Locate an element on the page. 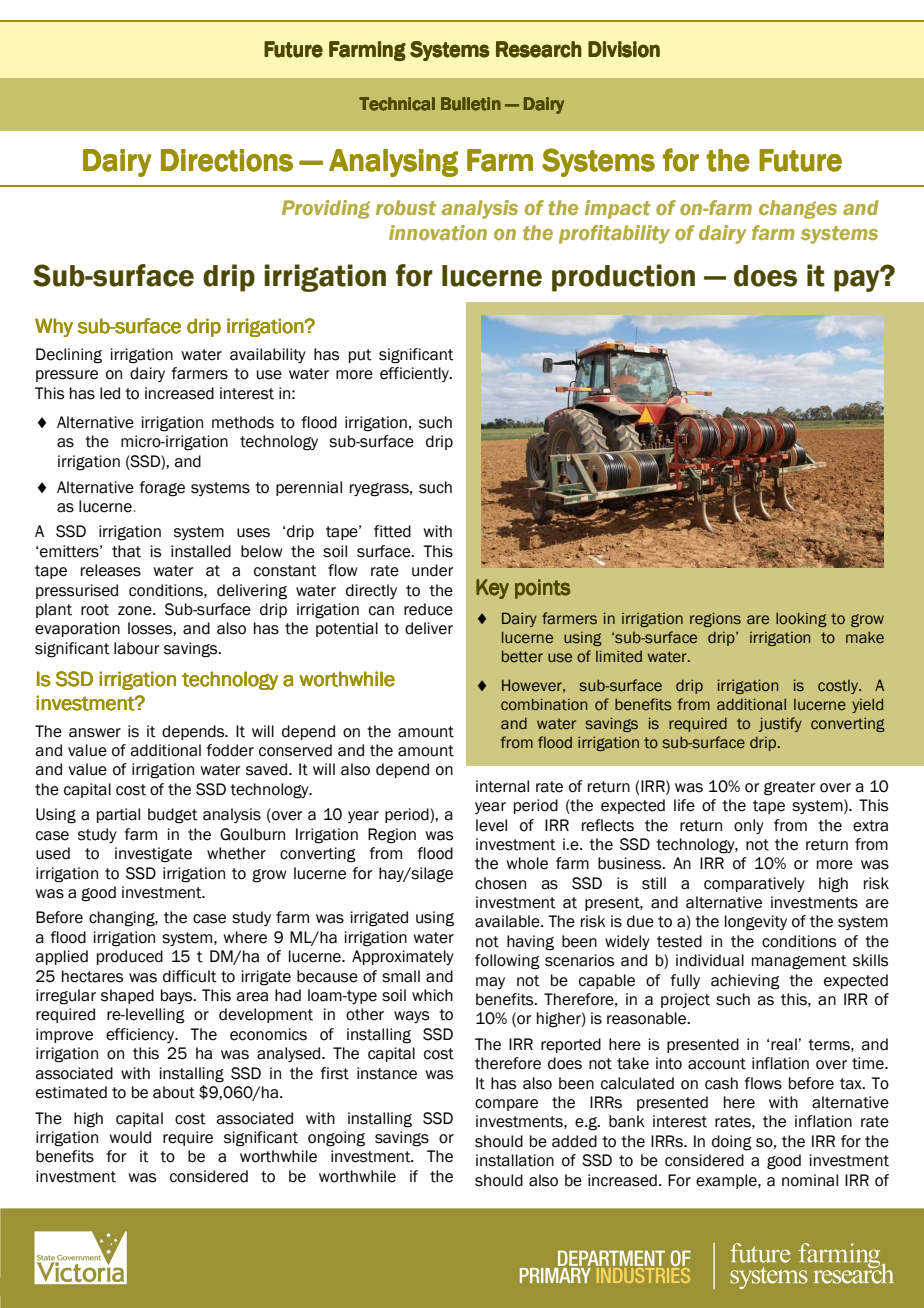  that is located at coordinates (126, 551).
